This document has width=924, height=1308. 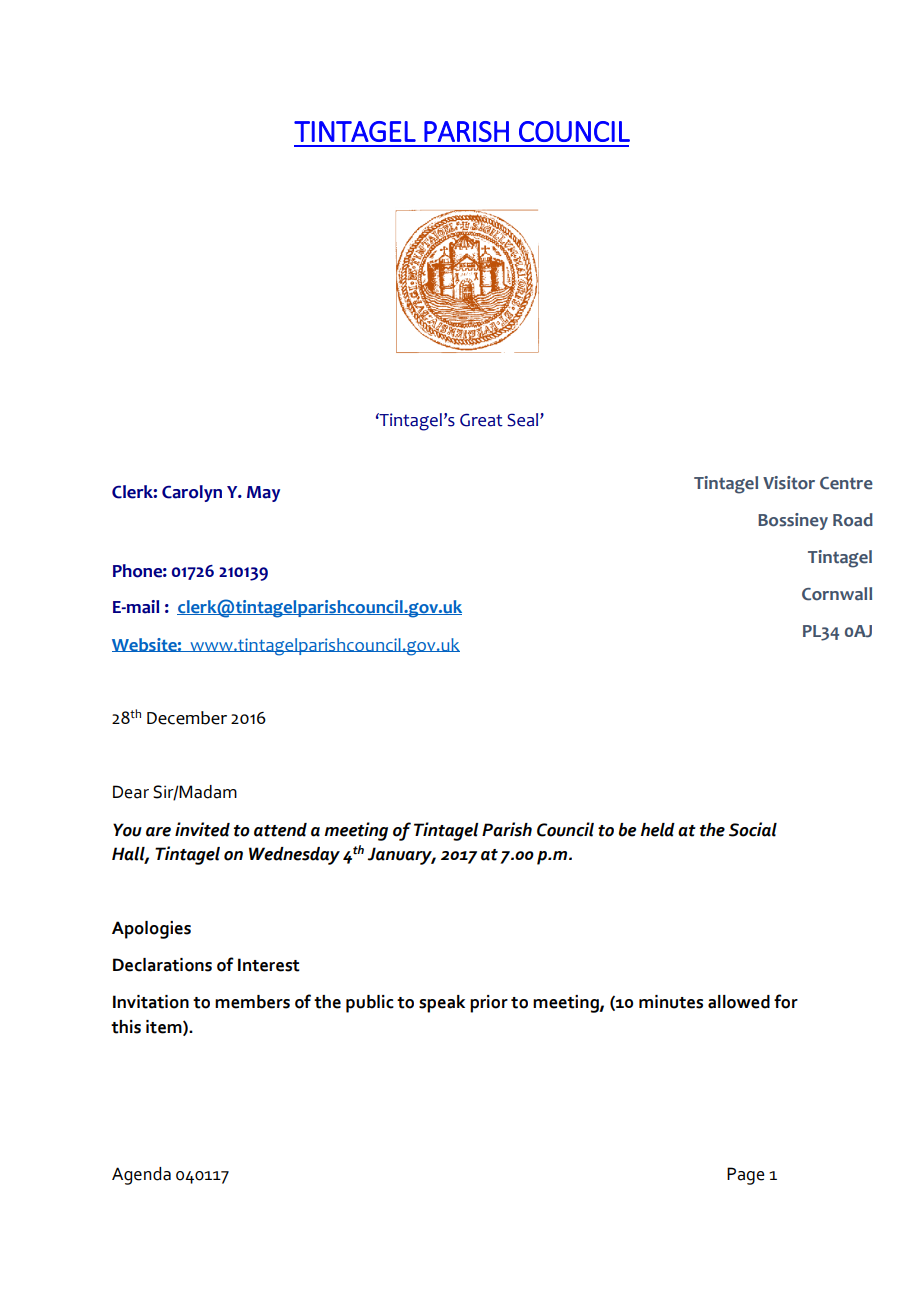 I want to click on December, so click(x=187, y=718).
